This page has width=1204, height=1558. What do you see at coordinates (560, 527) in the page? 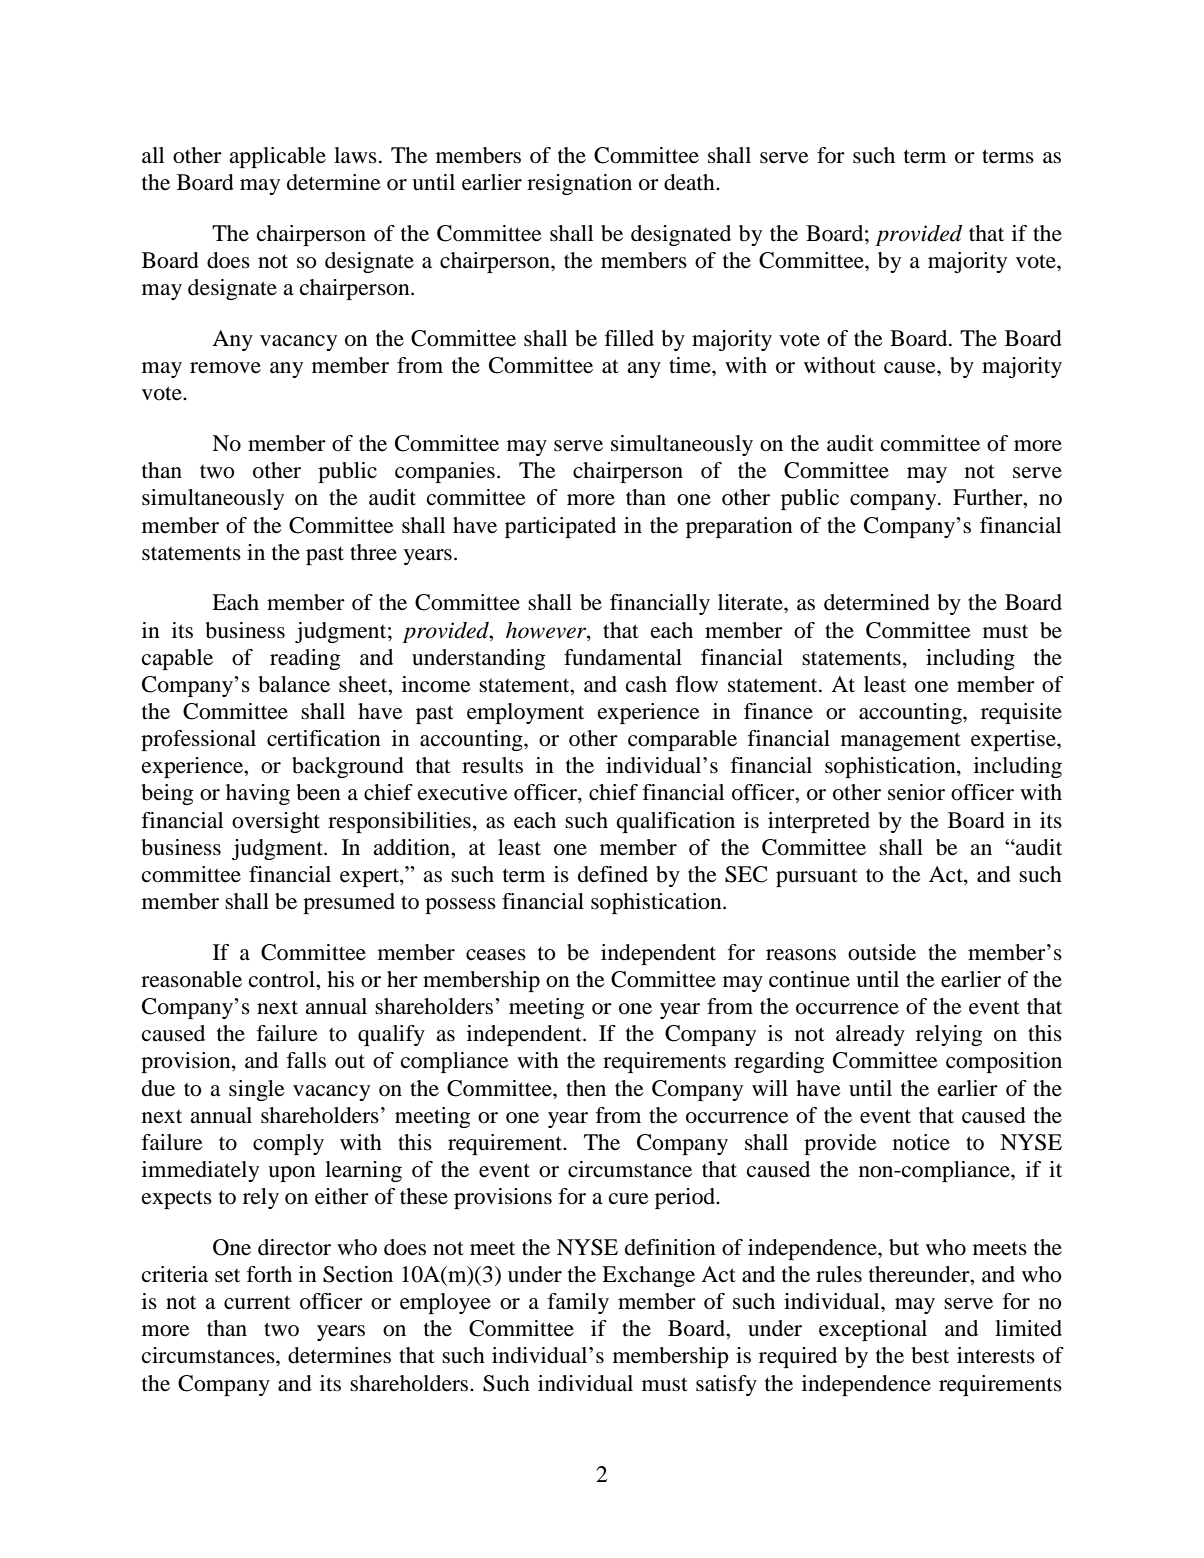
I see `participated` at bounding box center [560, 527].
